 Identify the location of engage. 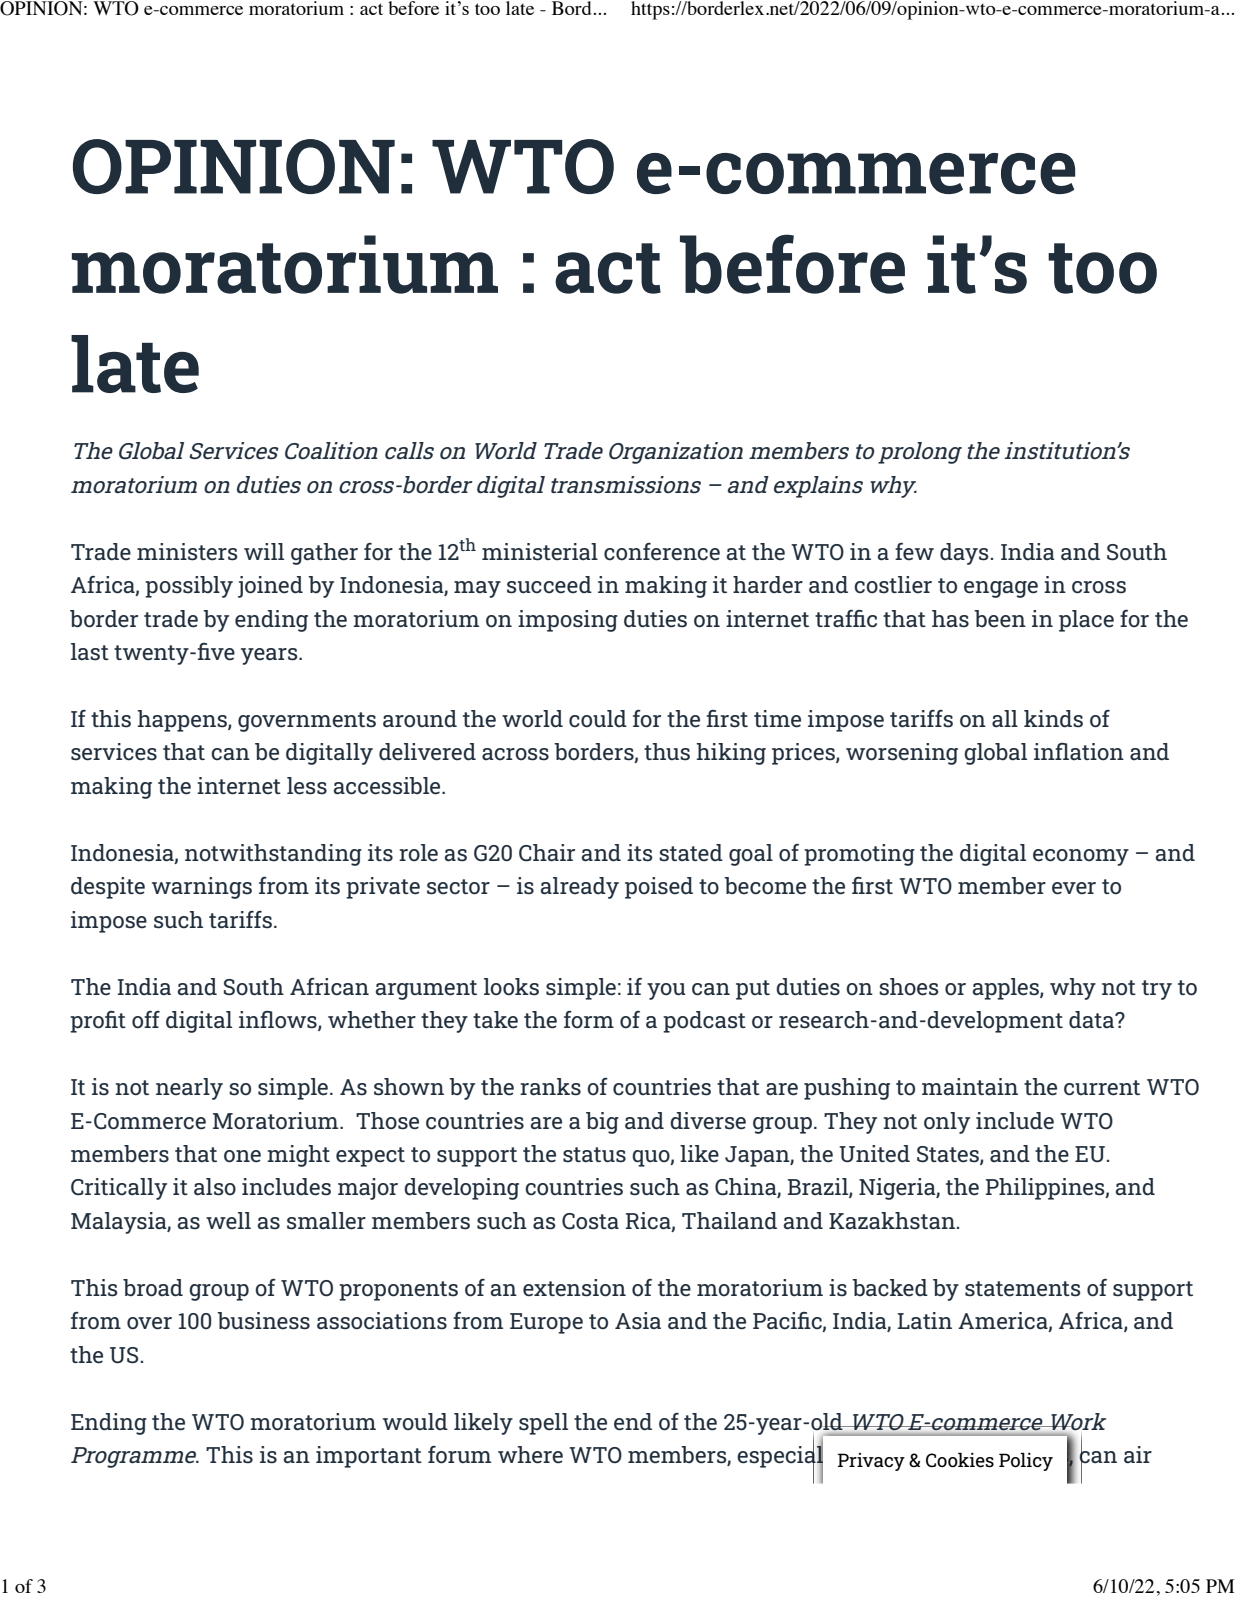
(1001, 589).
